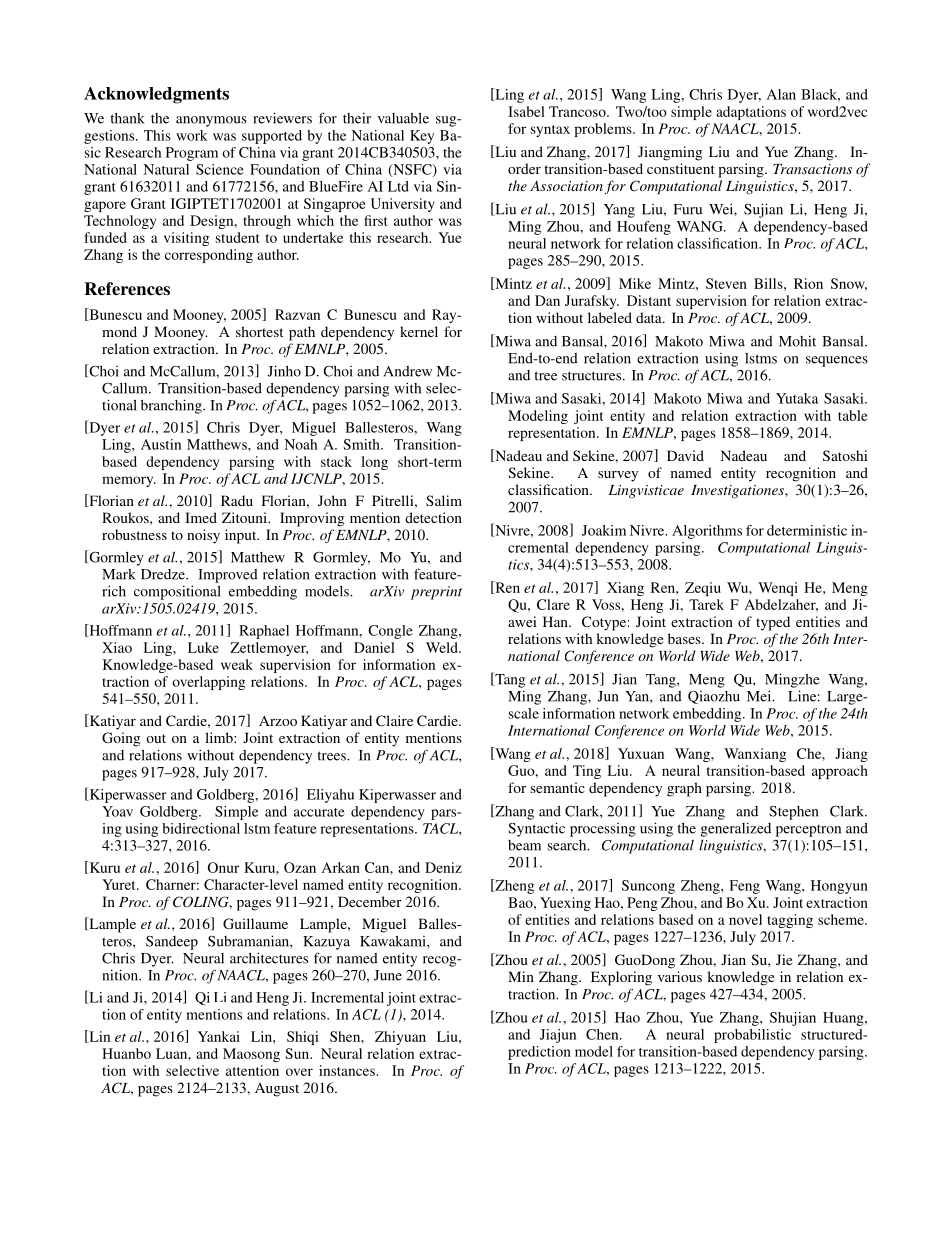 Image resolution: width=952 pixels, height=1233 pixels. I want to click on probabilistic, so click(752, 1036).
